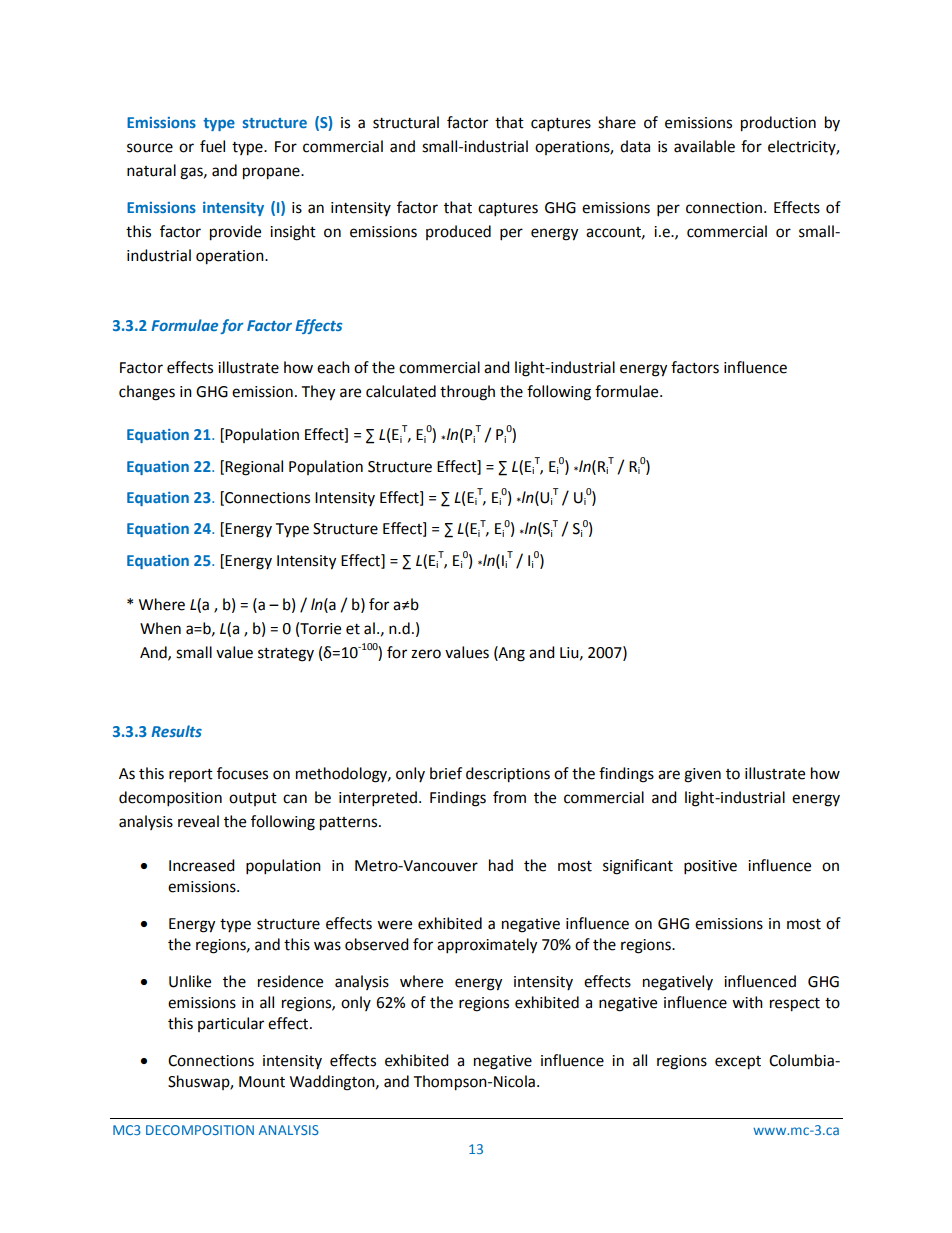  What do you see at coordinates (702, 775) in the image?
I see `given` at bounding box center [702, 775].
